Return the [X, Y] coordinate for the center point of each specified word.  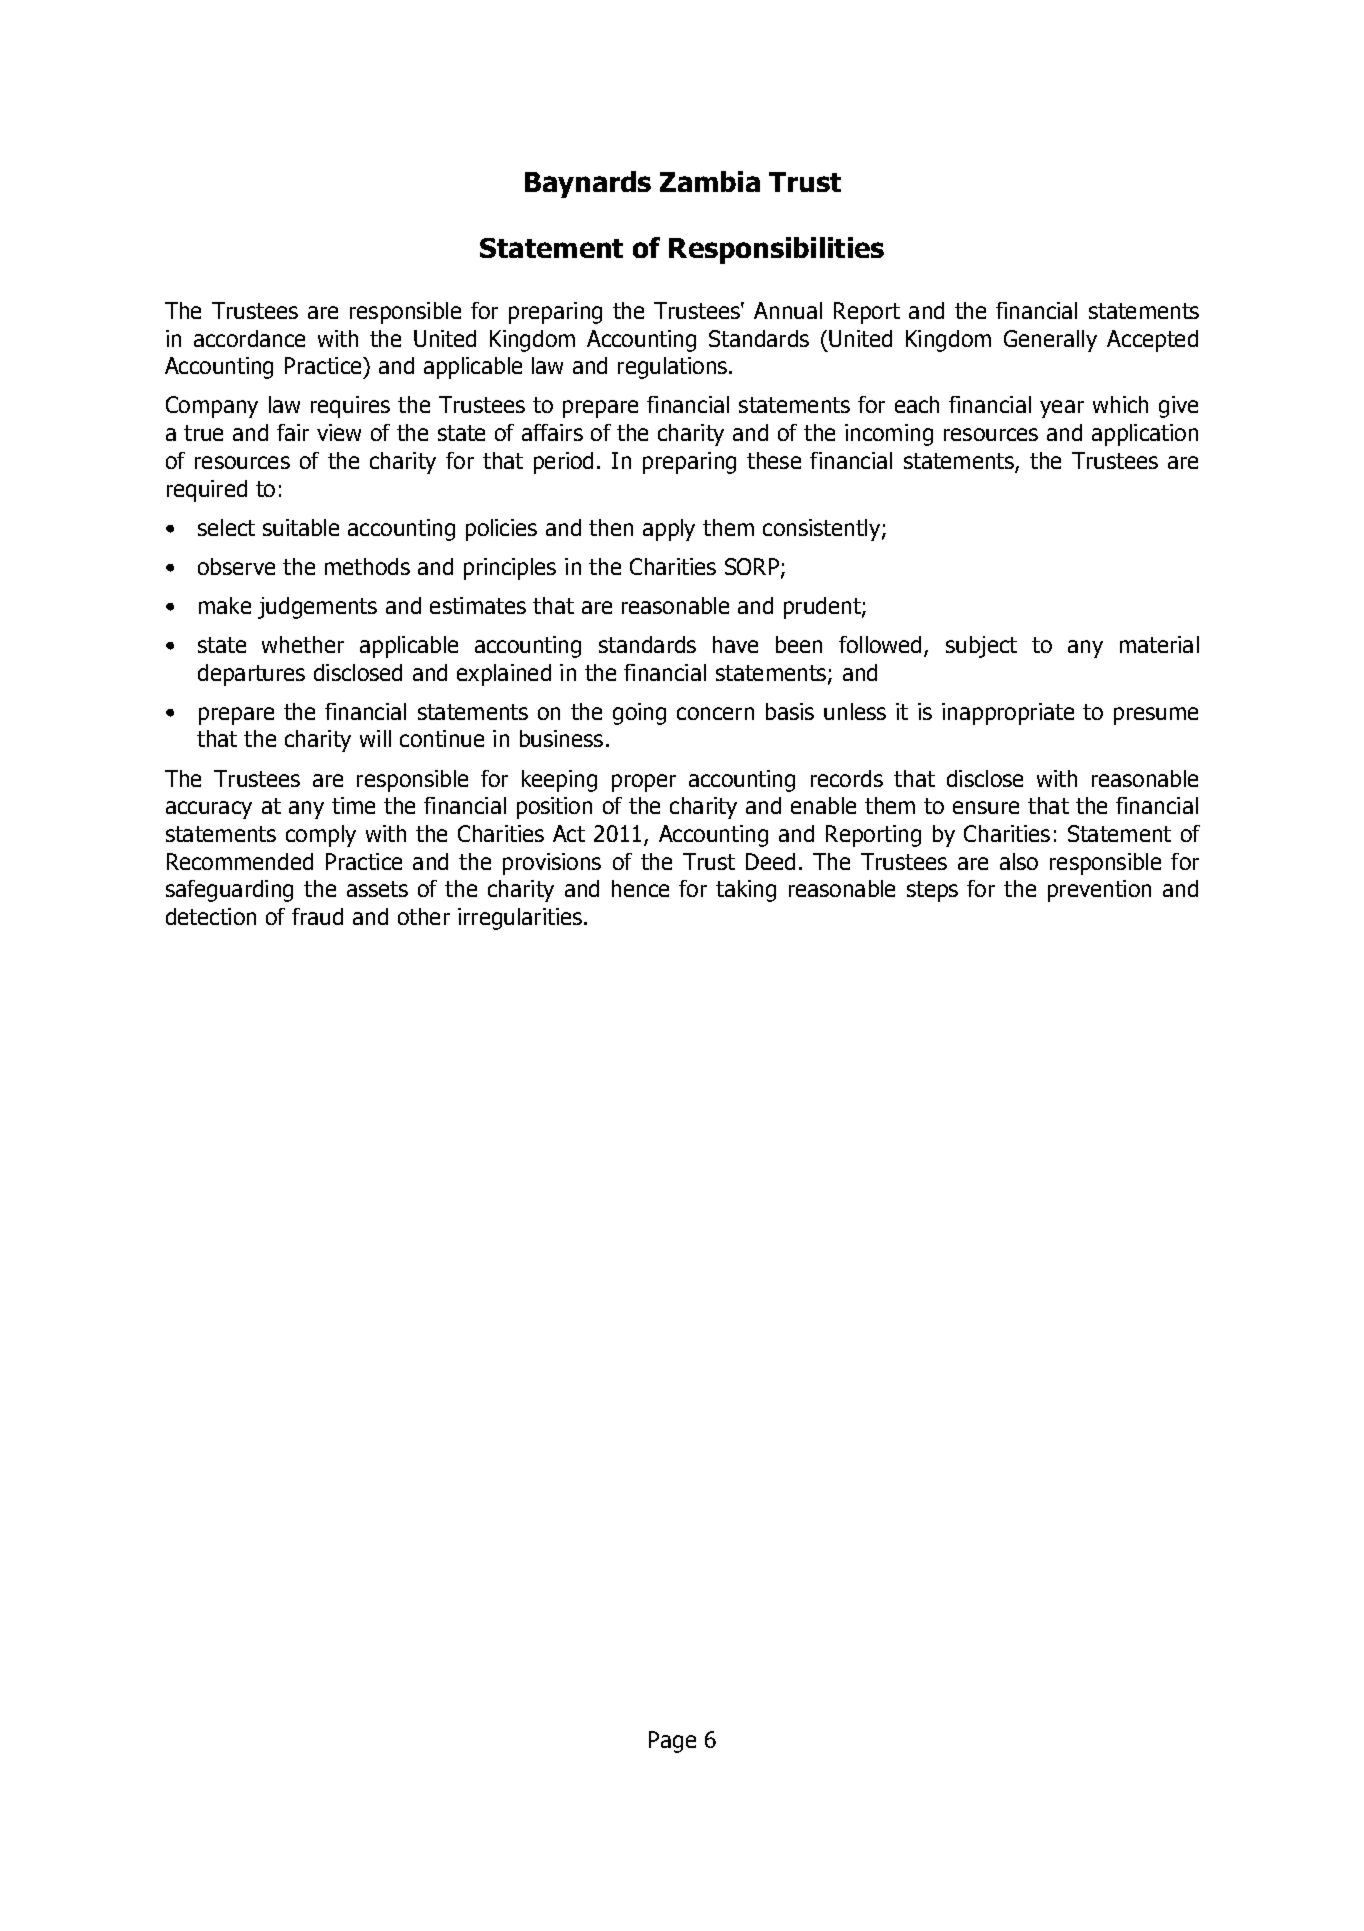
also [1019, 861]
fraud [317, 916]
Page [672, 1742]
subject [981, 647]
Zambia [710, 181]
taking [746, 891]
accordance [249, 338]
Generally [1050, 341]
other [424, 916]
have [735, 644]
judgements [317, 608]
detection [211, 916]
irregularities [521, 919]
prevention [1099, 891]
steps [932, 891]
